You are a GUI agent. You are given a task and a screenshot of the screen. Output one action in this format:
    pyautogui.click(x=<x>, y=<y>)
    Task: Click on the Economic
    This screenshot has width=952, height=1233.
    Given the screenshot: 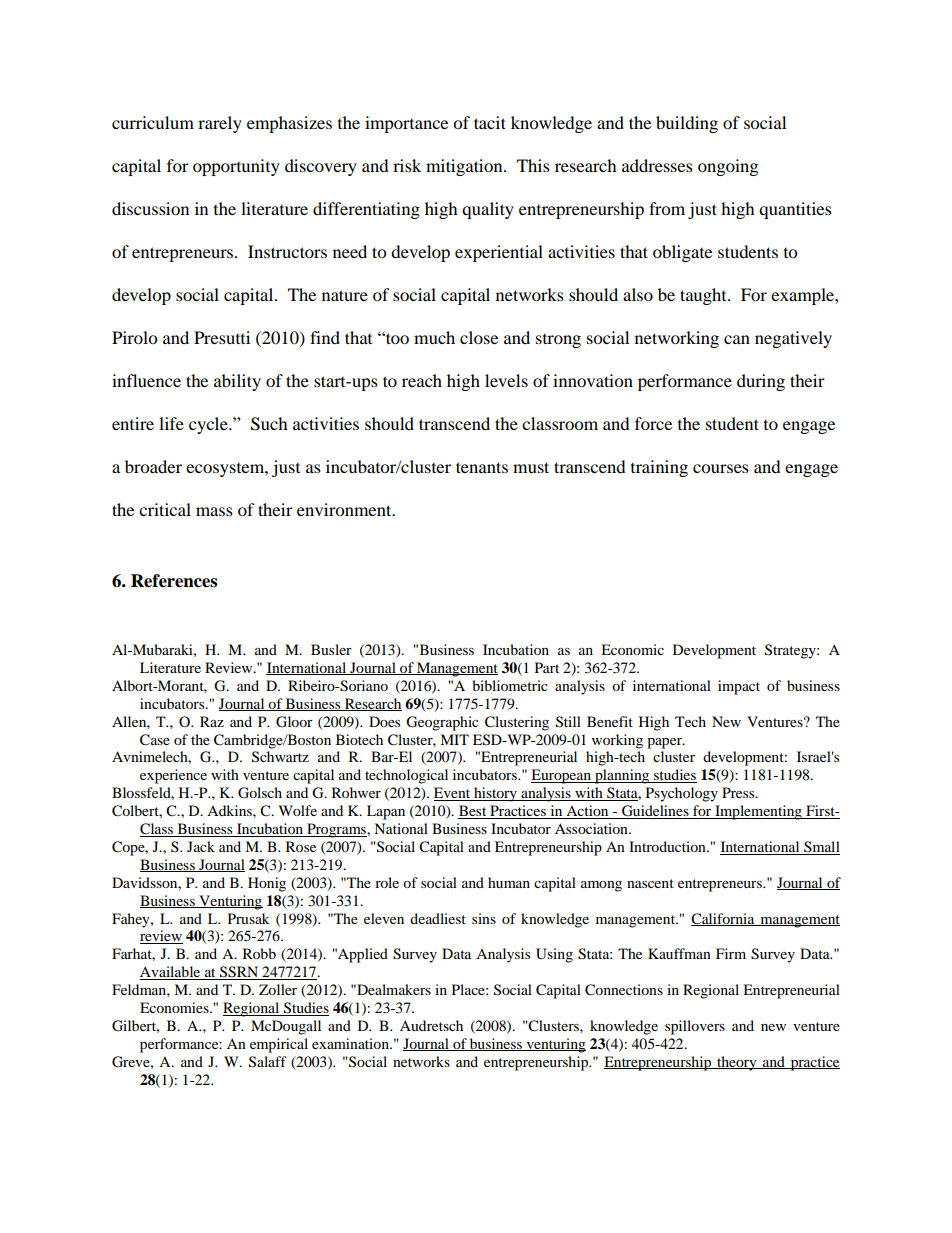 What is the action you would take?
    pyautogui.click(x=632, y=649)
